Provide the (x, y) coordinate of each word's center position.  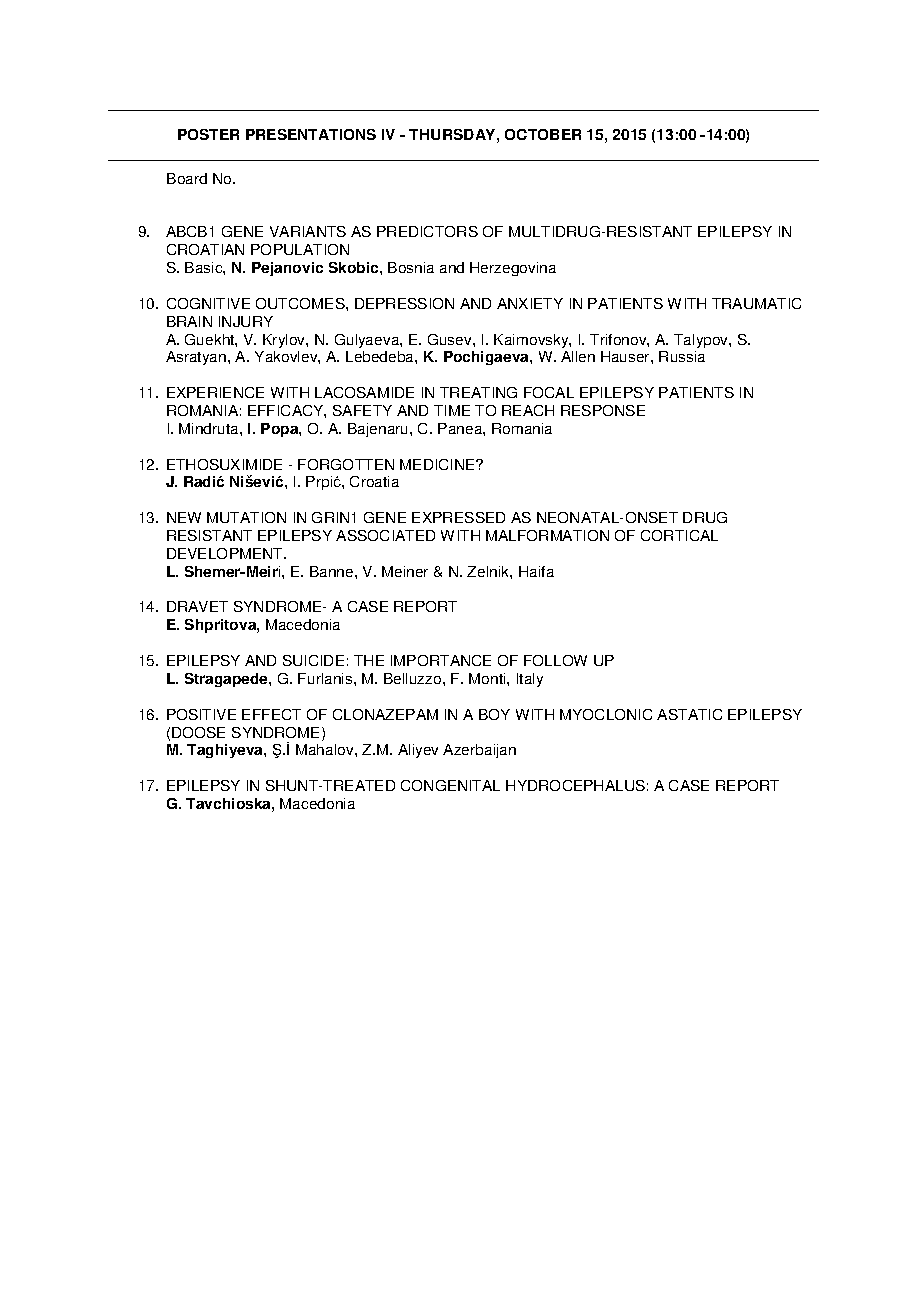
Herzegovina (513, 269)
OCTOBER (543, 134)
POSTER (208, 134)
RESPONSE (603, 410)
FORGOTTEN (346, 464)
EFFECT (271, 714)
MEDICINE (438, 464)
